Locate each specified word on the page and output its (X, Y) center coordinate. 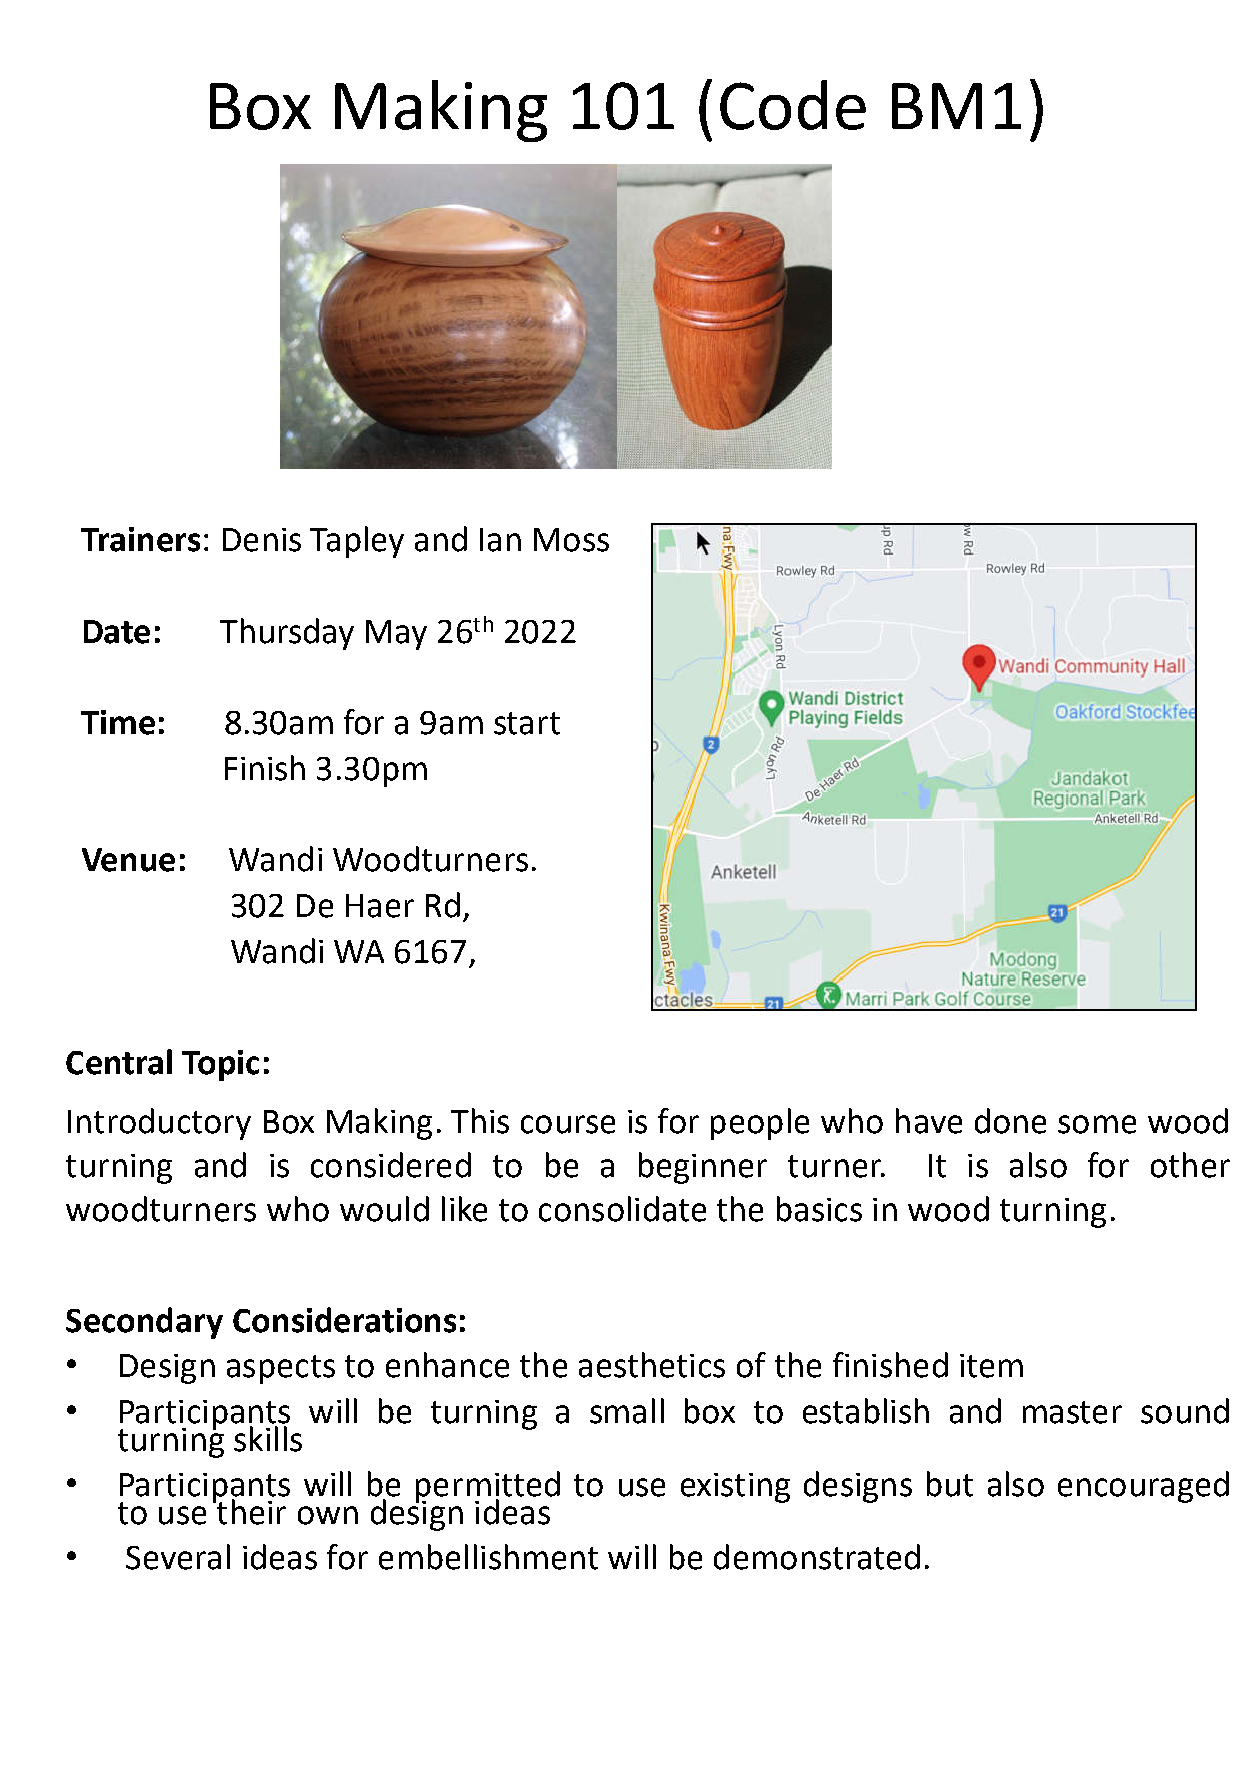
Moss (571, 540)
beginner (703, 1168)
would (384, 1209)
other (1190, 1165)
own (328, 1515)
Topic (220, 1065)
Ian (500, 540)
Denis (262, 540)
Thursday (287, 634)
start (527, 723)
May (396, 635)
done (1010, 1121)
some (1097, 1124)
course (568, 1124)
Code (793, 105)
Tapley (357, 542)
